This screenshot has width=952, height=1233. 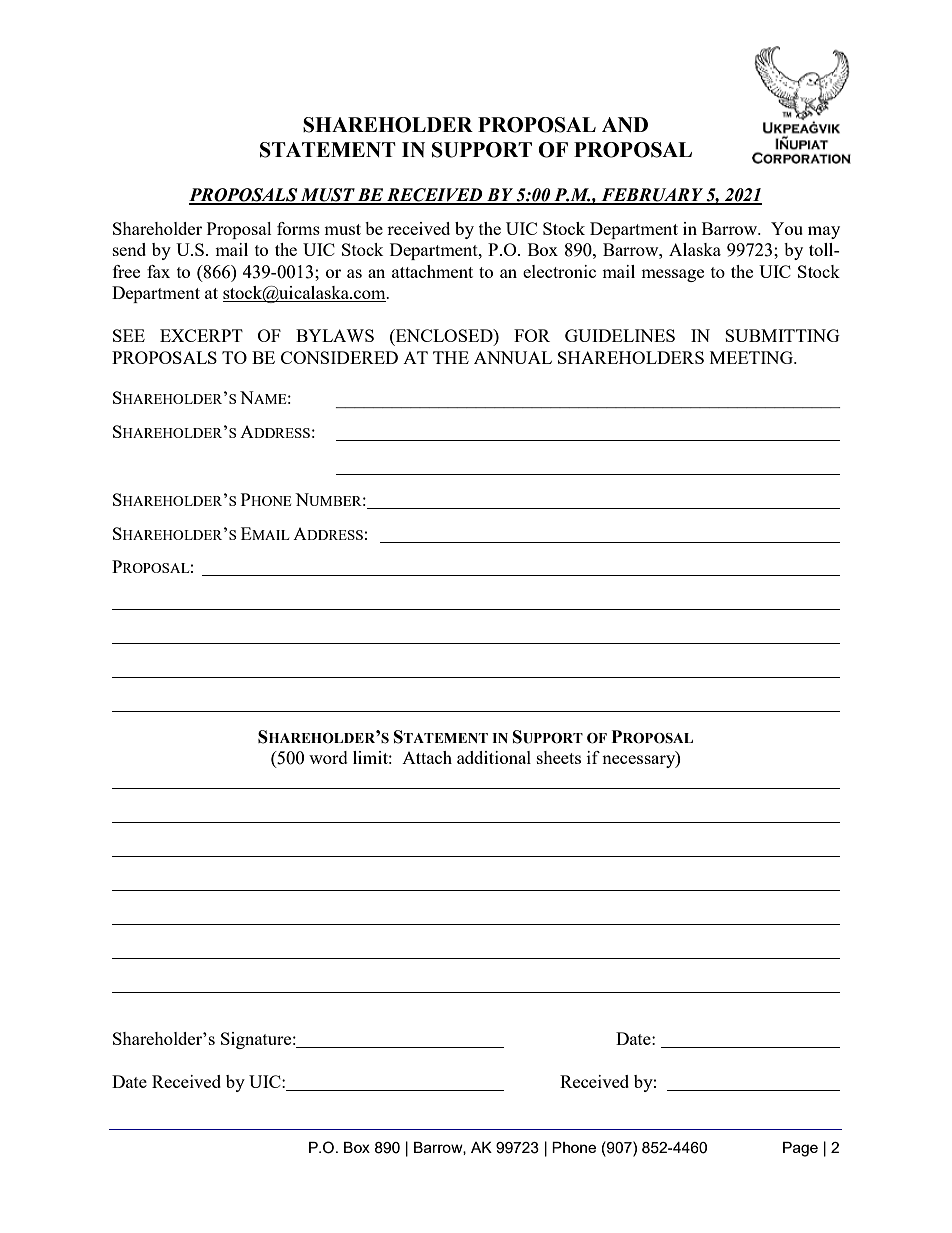 What do you see at coordinates (298, 228) in the screenshot?
I see `forms` at bounding box center [298, 228].
